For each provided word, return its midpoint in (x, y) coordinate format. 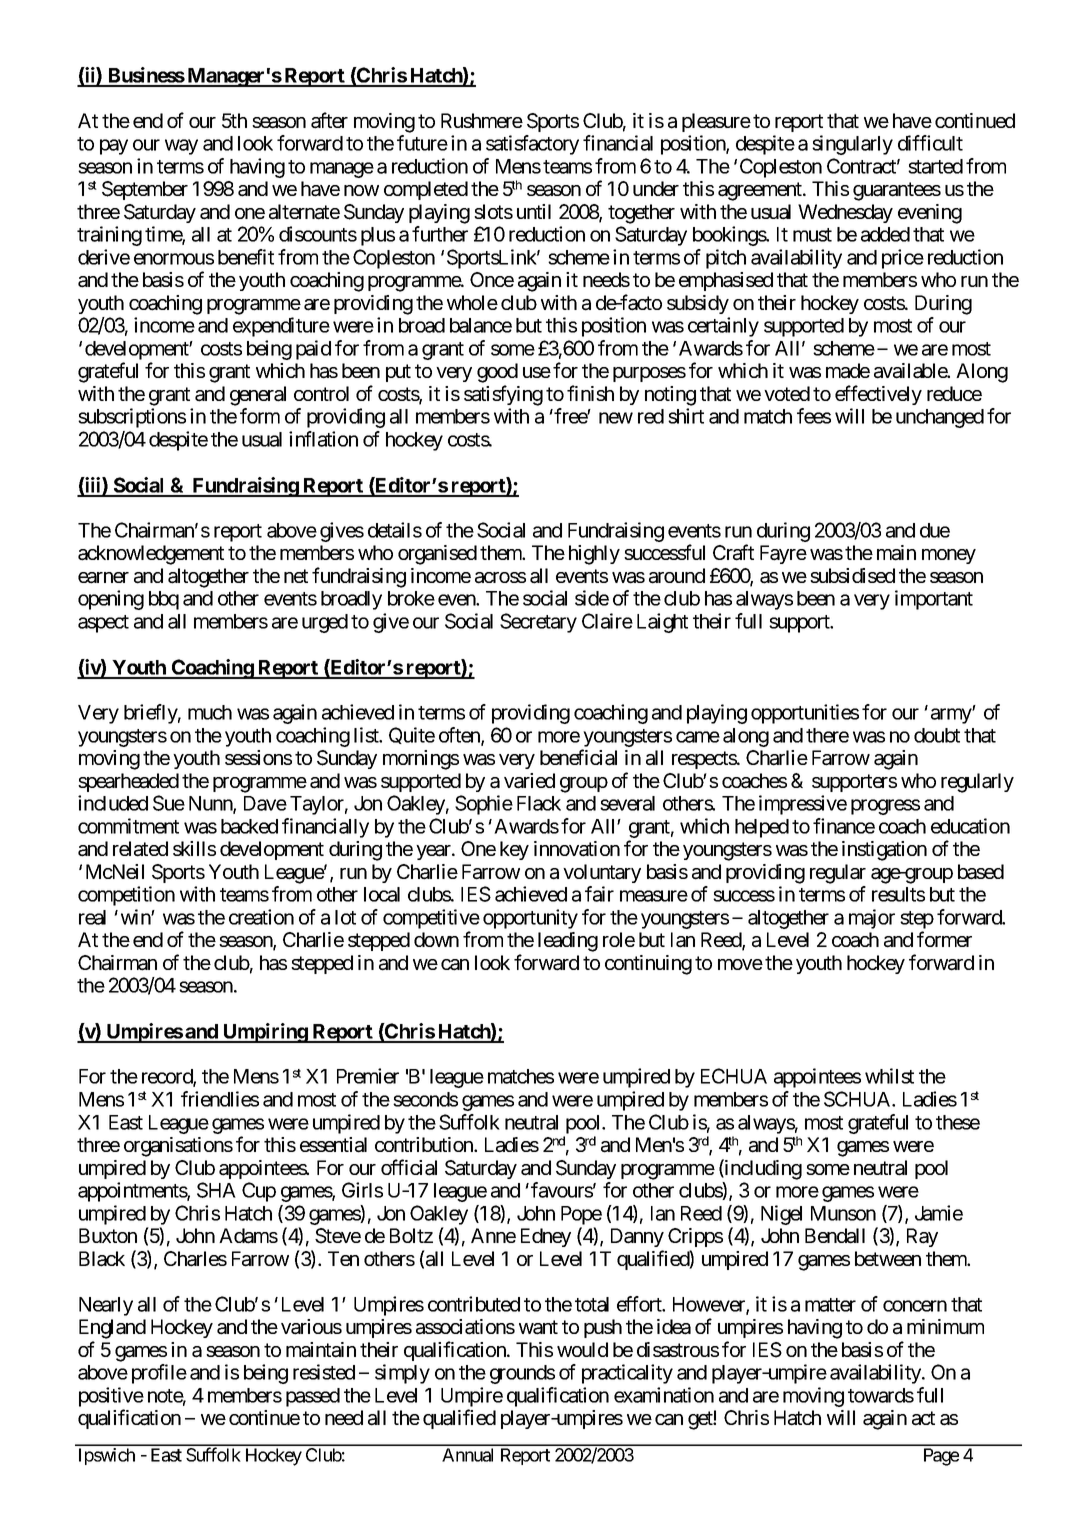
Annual (467, 1455)
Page (941, 1457)
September (145, 190)
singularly (852, 145)
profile (159, 1374)
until (534, 211)
